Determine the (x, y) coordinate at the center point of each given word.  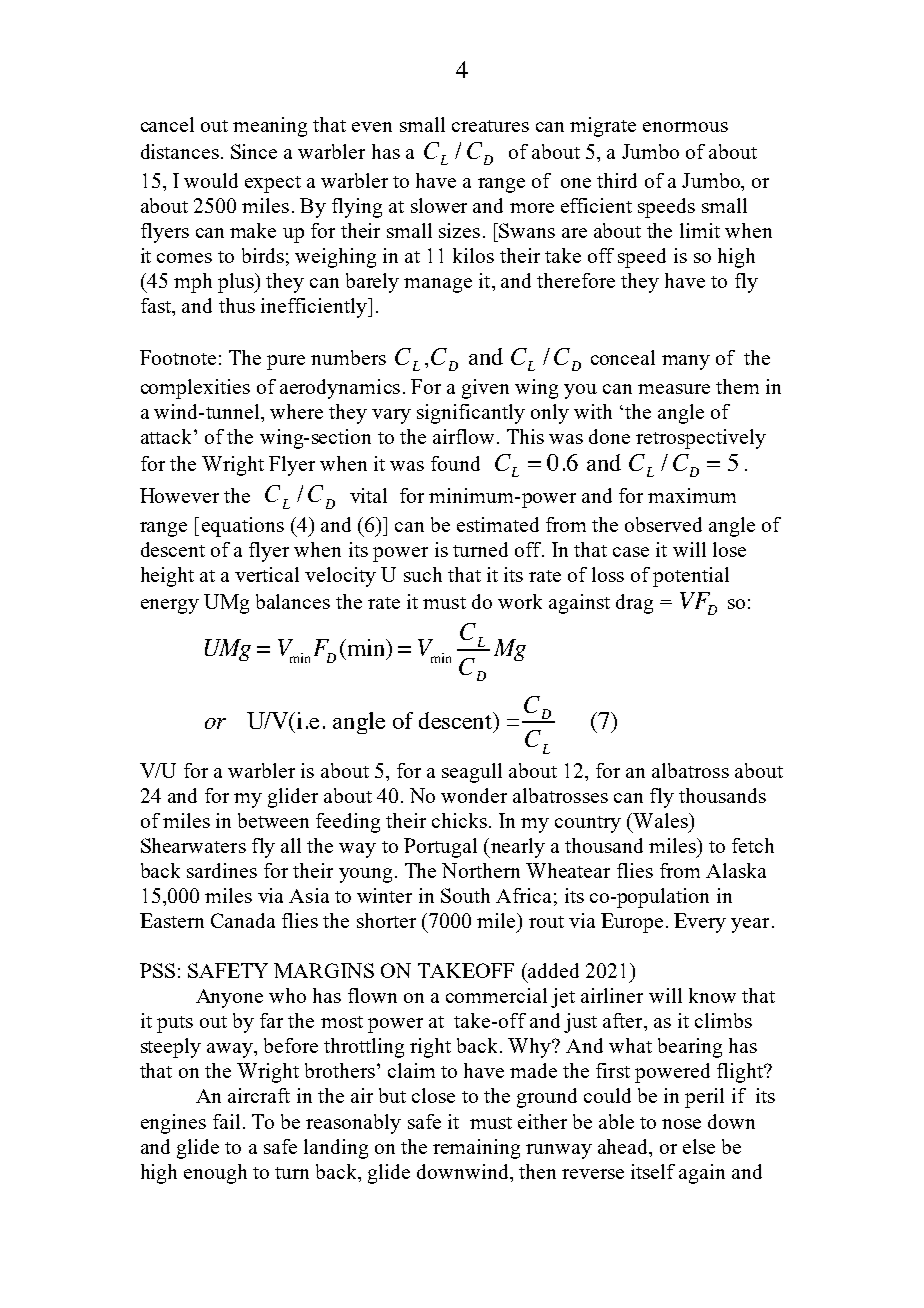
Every (700, 923)
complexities (195, 389)
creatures (490, 126)
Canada (243, 920)
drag (634, 604)
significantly (471, 414)
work (520, 601)
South (465, 895)
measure (674, 389)
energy (170, 606)
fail (226, 1121)
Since (254, 151)
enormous (685, 127)
